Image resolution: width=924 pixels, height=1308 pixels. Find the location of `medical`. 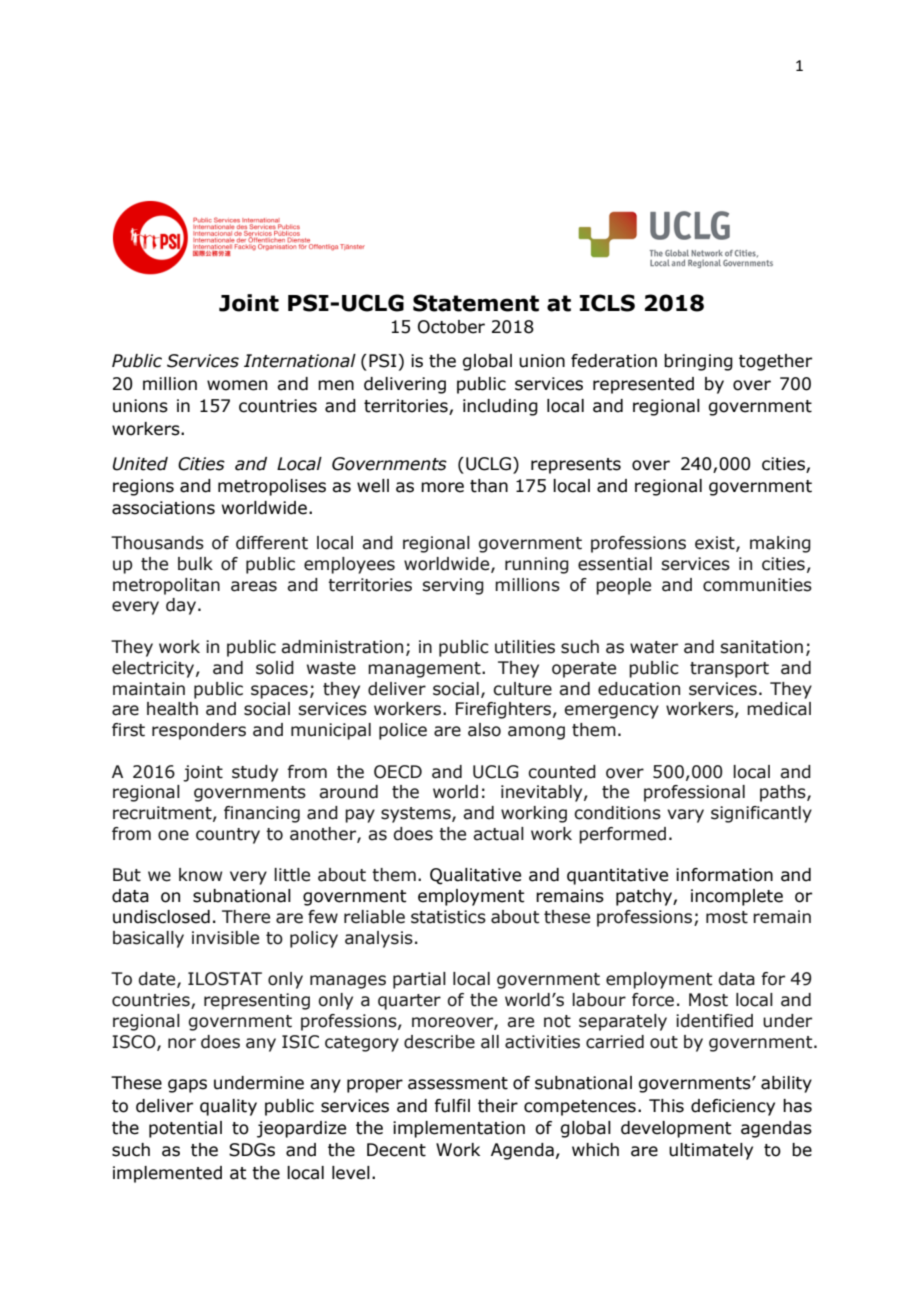

medical is located at coordinates (779, 709).
